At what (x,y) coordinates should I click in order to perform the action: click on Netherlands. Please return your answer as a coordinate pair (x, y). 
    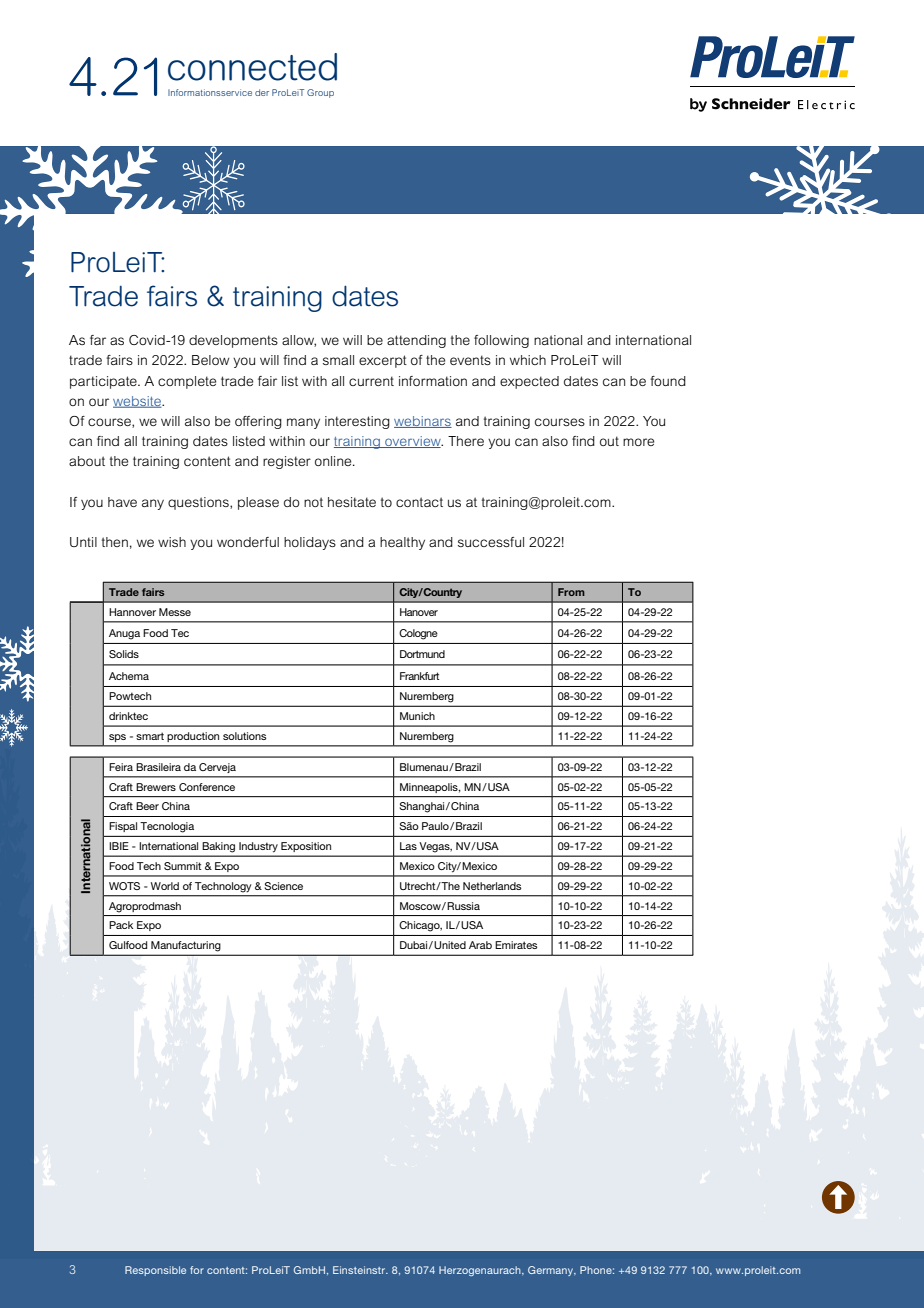
    Looking at the image, I should click on (492, 886).
